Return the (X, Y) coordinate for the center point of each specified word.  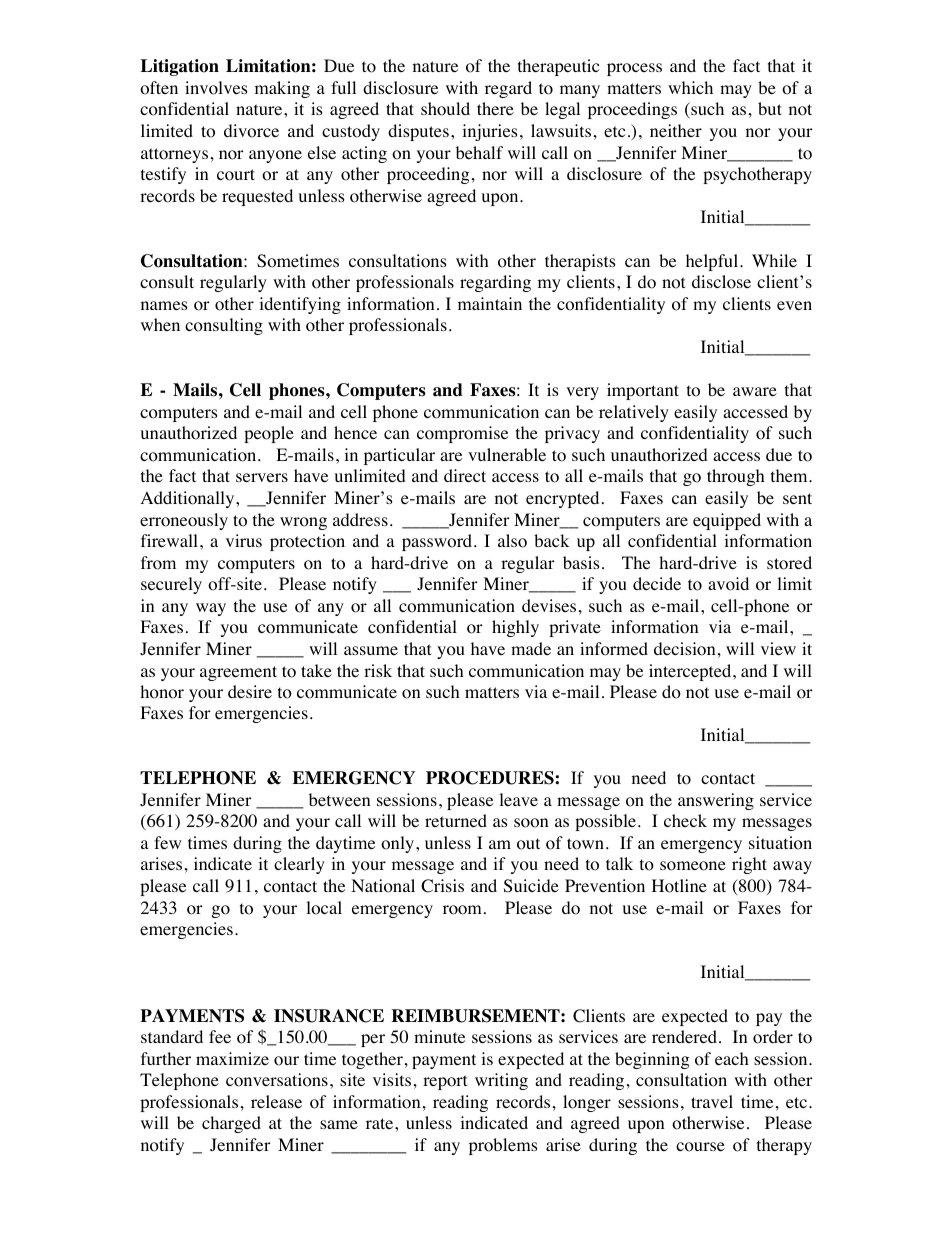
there (495, 108)
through (736, 477)
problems (503, 1146)
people (269, 434)
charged (231, 1124)
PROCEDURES (491, 778)
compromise (462, 434)
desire (250, 691)
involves (216, 88)
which (690, 87)
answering (716, 801)
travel (712, 1101)
